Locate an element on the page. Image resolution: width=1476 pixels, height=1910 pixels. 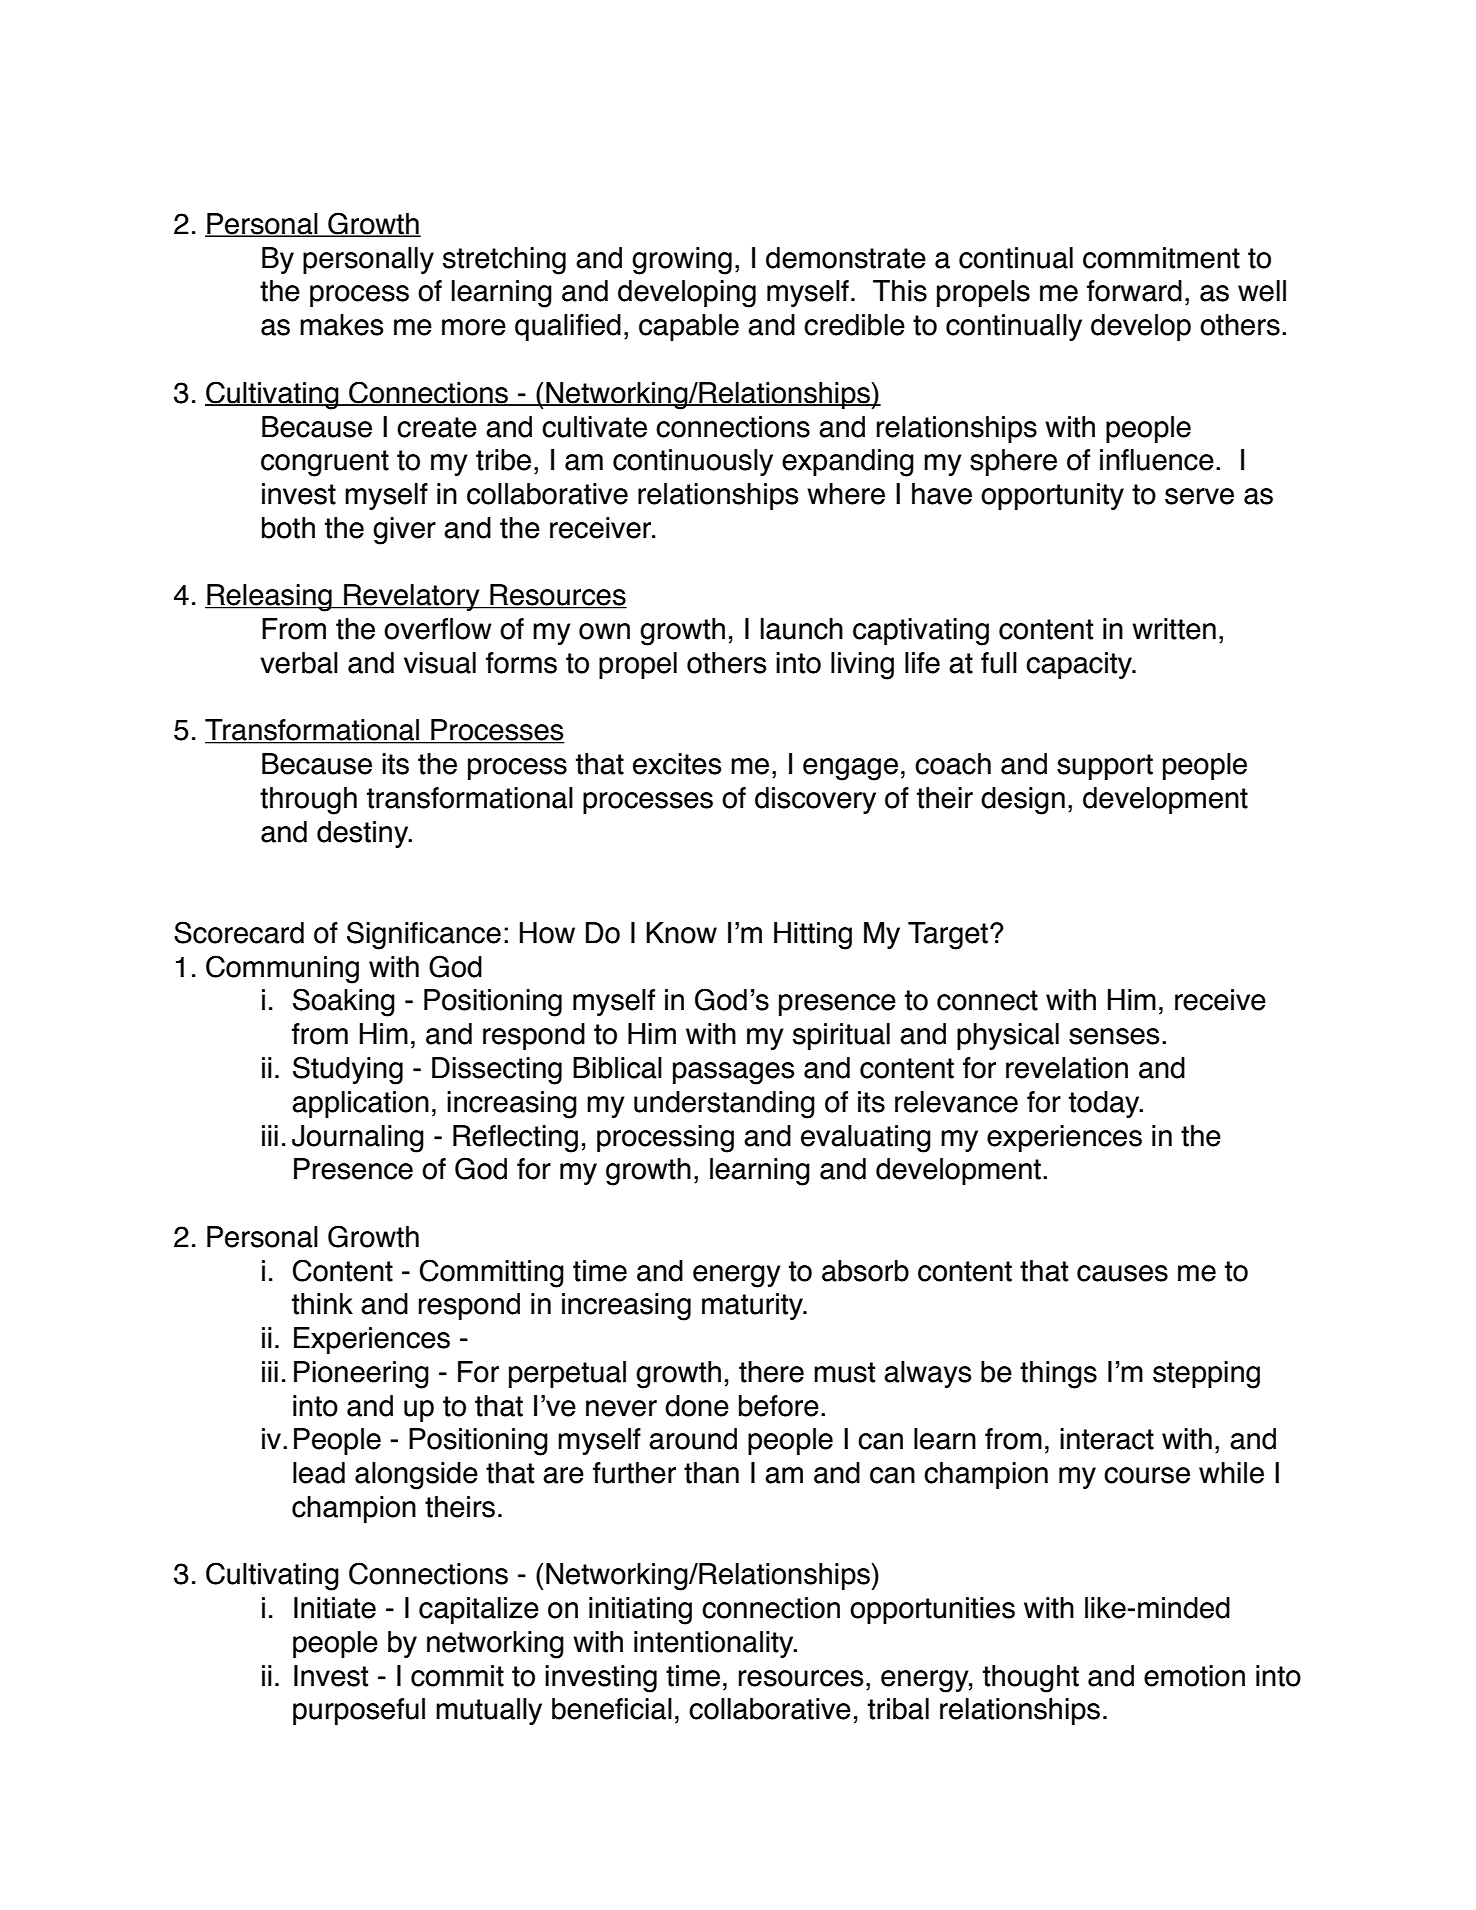
emotion is located at coordinates (1194, 1676).
